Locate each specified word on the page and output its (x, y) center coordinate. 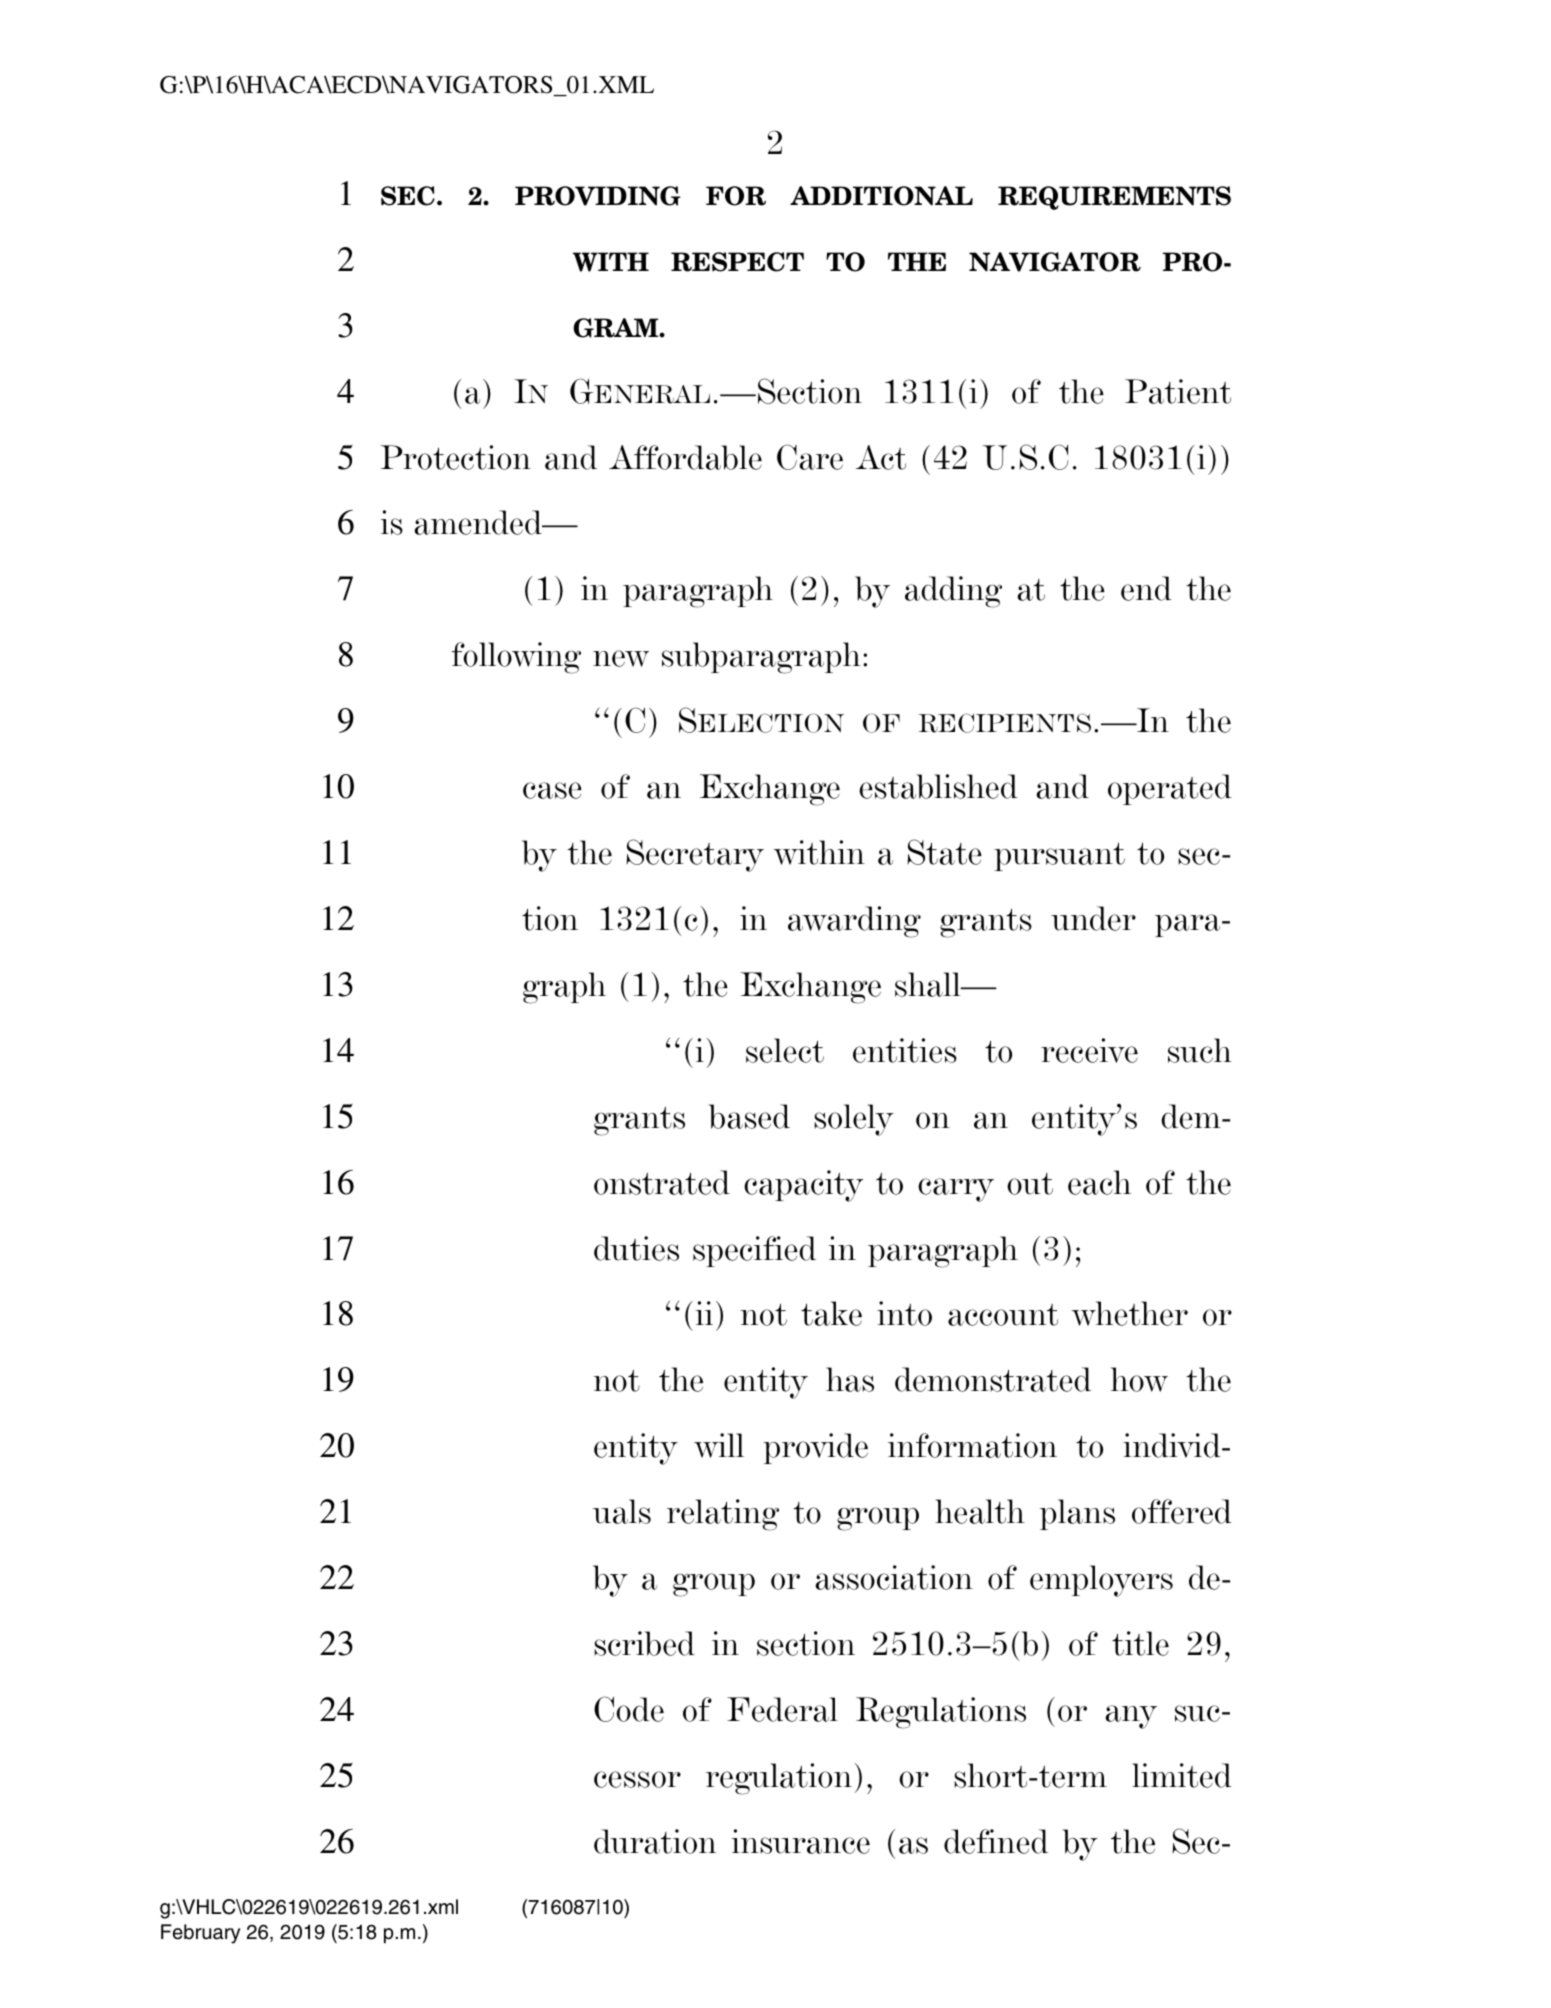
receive (1089, 1050)
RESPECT (737, 262)
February (200, 1934)
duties (636, 1248)
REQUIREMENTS (1114, 198)
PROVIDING (597, 196)
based (749, 1116)
